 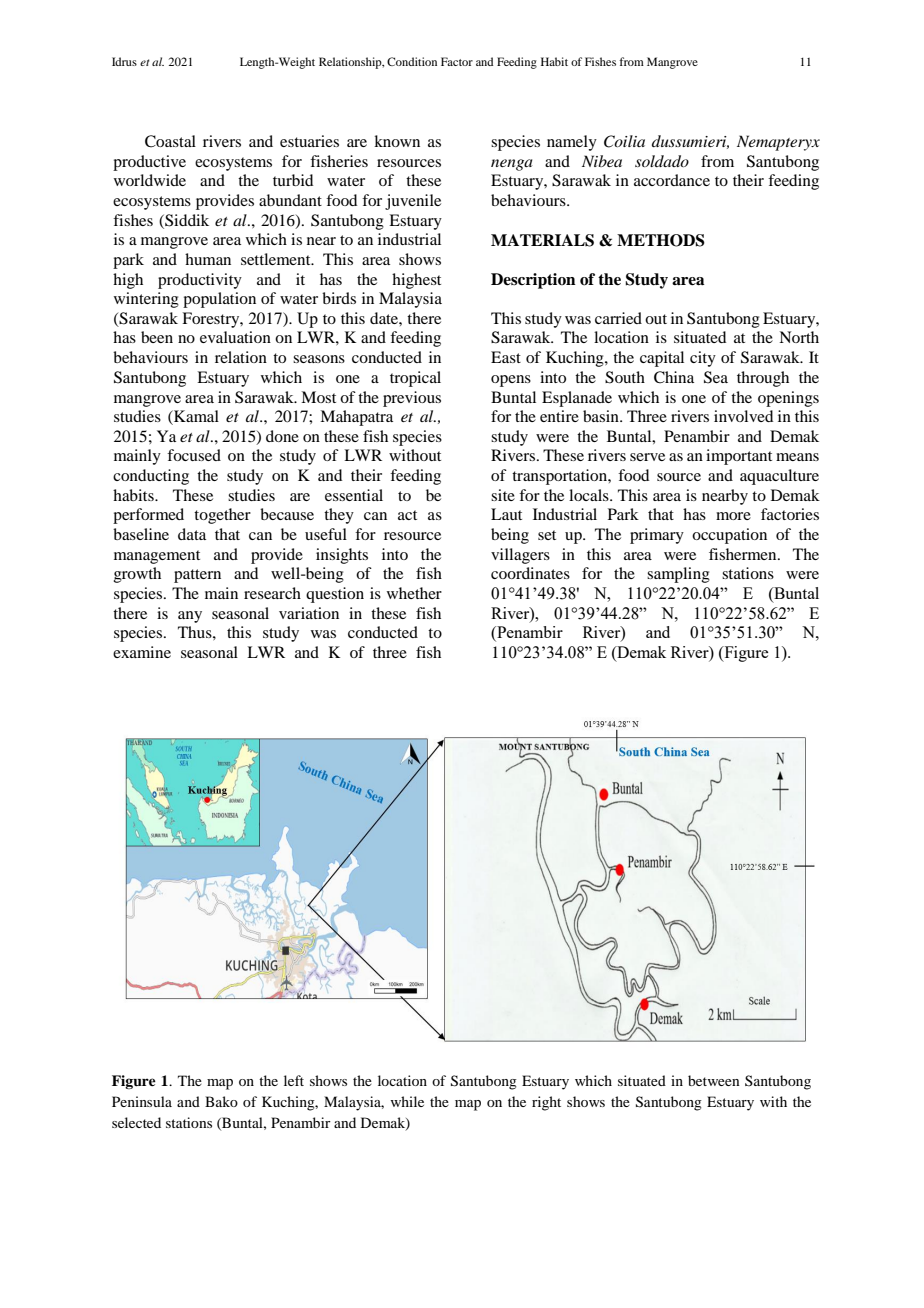 I want to click on Peninsula, so click(x=142, y=1101).
